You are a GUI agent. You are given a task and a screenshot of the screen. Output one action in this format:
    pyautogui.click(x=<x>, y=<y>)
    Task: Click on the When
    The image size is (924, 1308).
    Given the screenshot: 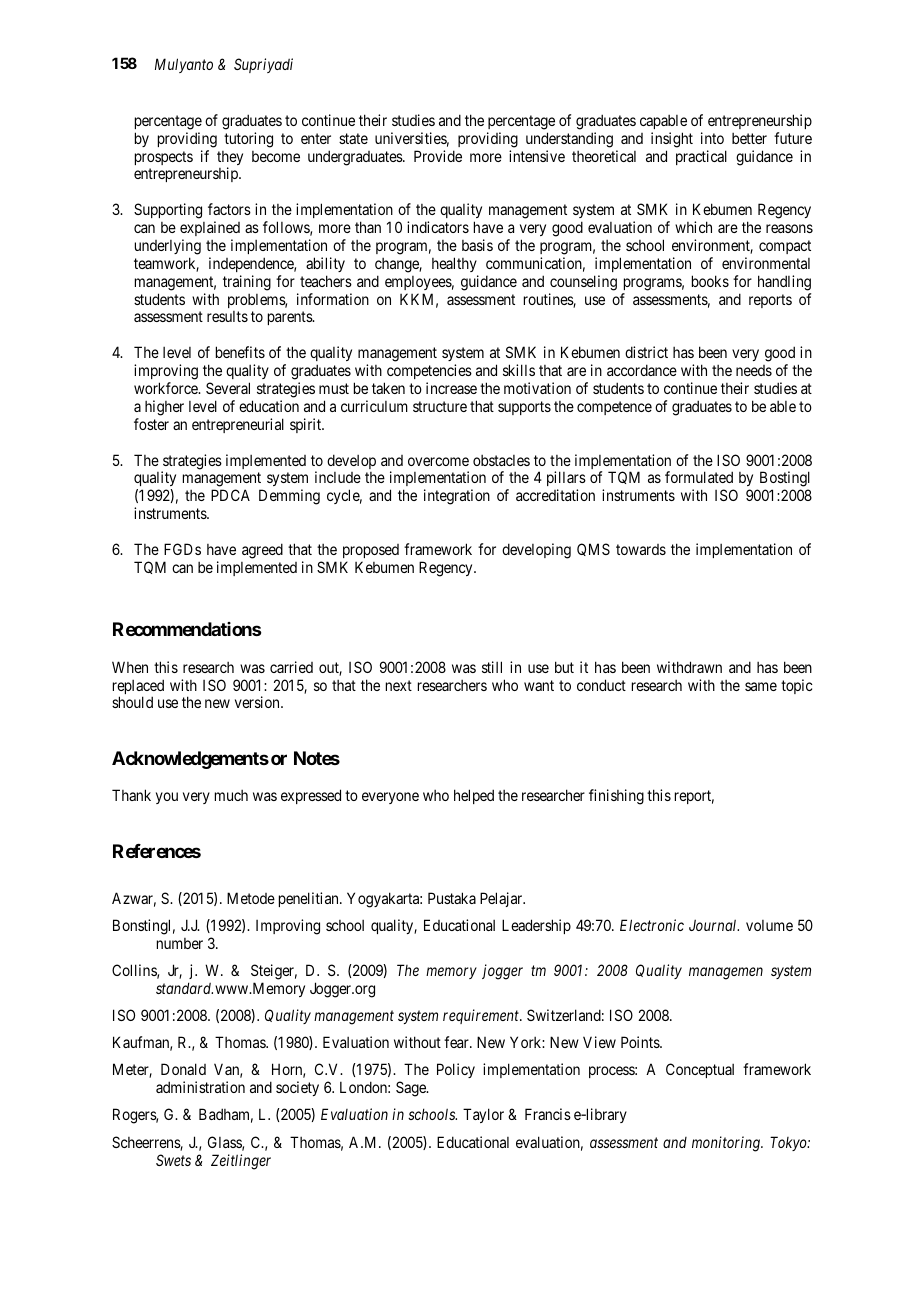 What is the action you would take?
    pyautogui.click(x=130, y=667)
